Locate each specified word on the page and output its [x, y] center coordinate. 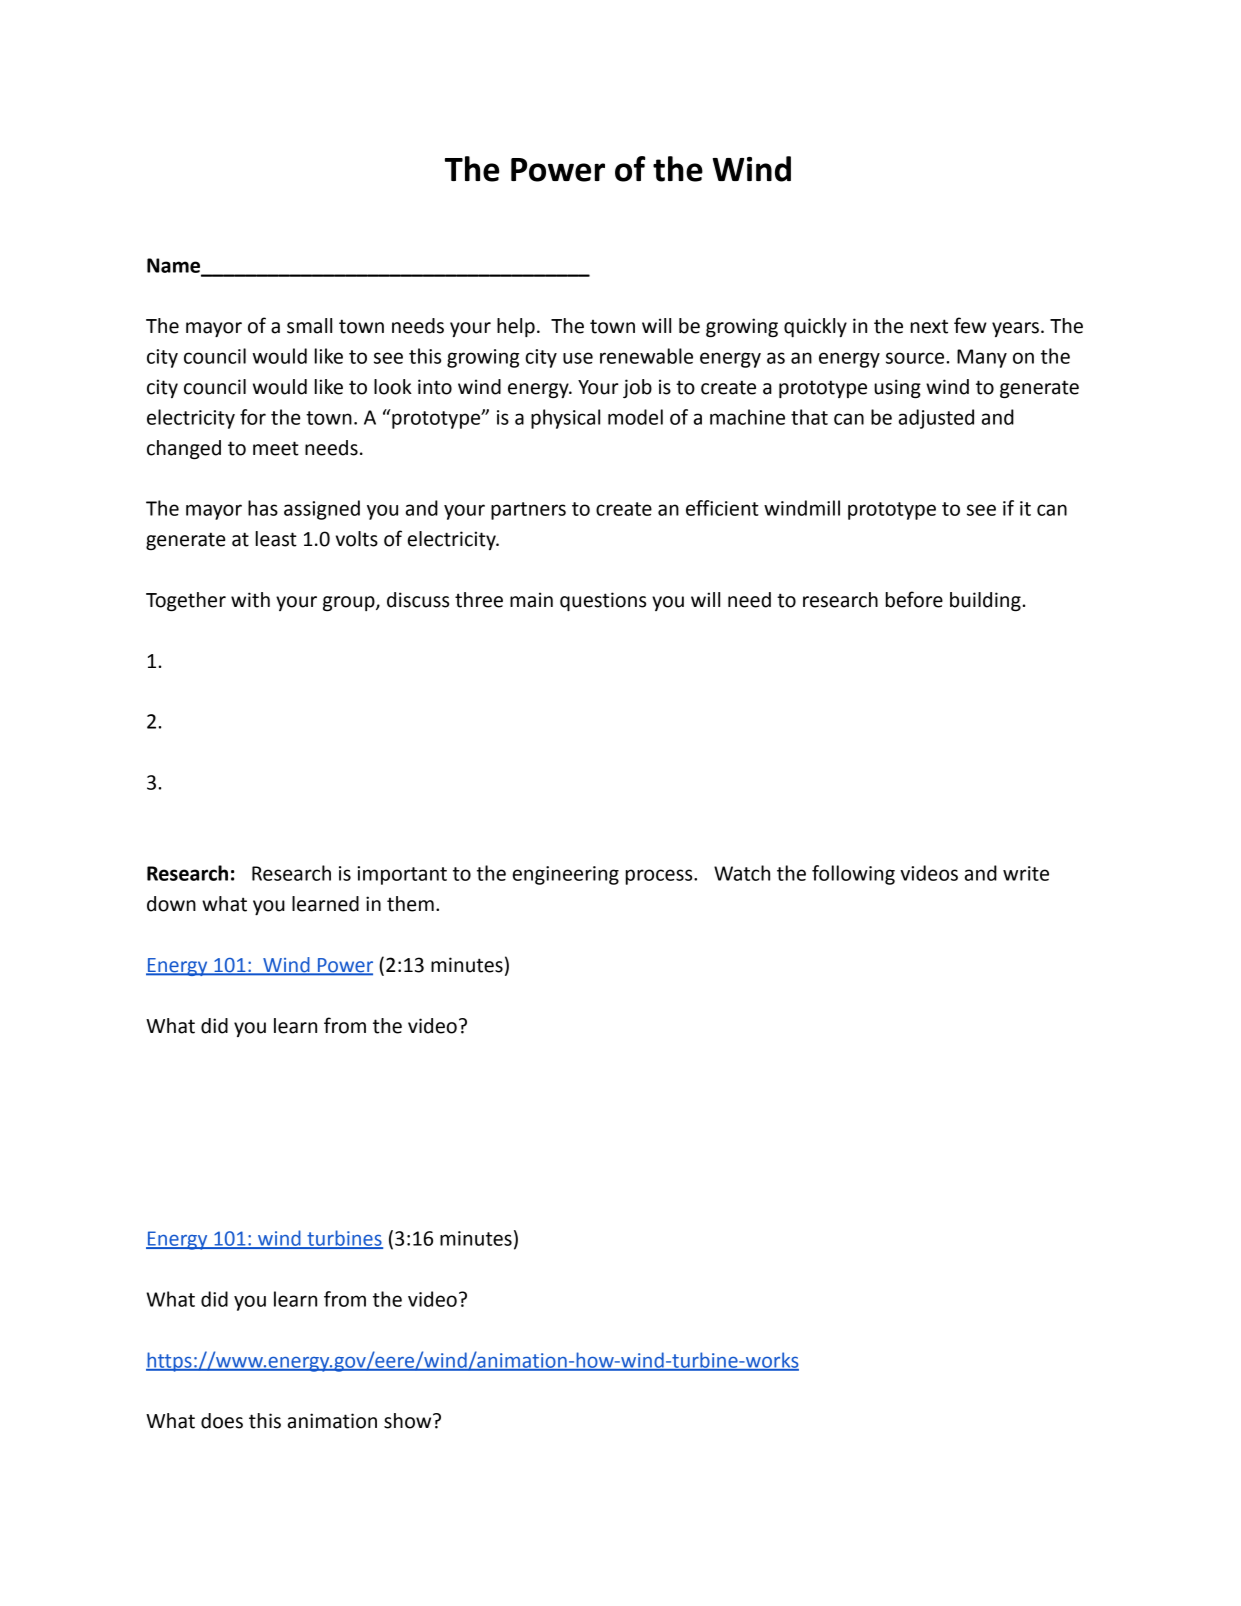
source [915, 358]
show [409, 1421]
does [222, 1421]
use [578, 358]
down [171, 904]
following [853, 875]
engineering [566, 875]
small [309, 326]
